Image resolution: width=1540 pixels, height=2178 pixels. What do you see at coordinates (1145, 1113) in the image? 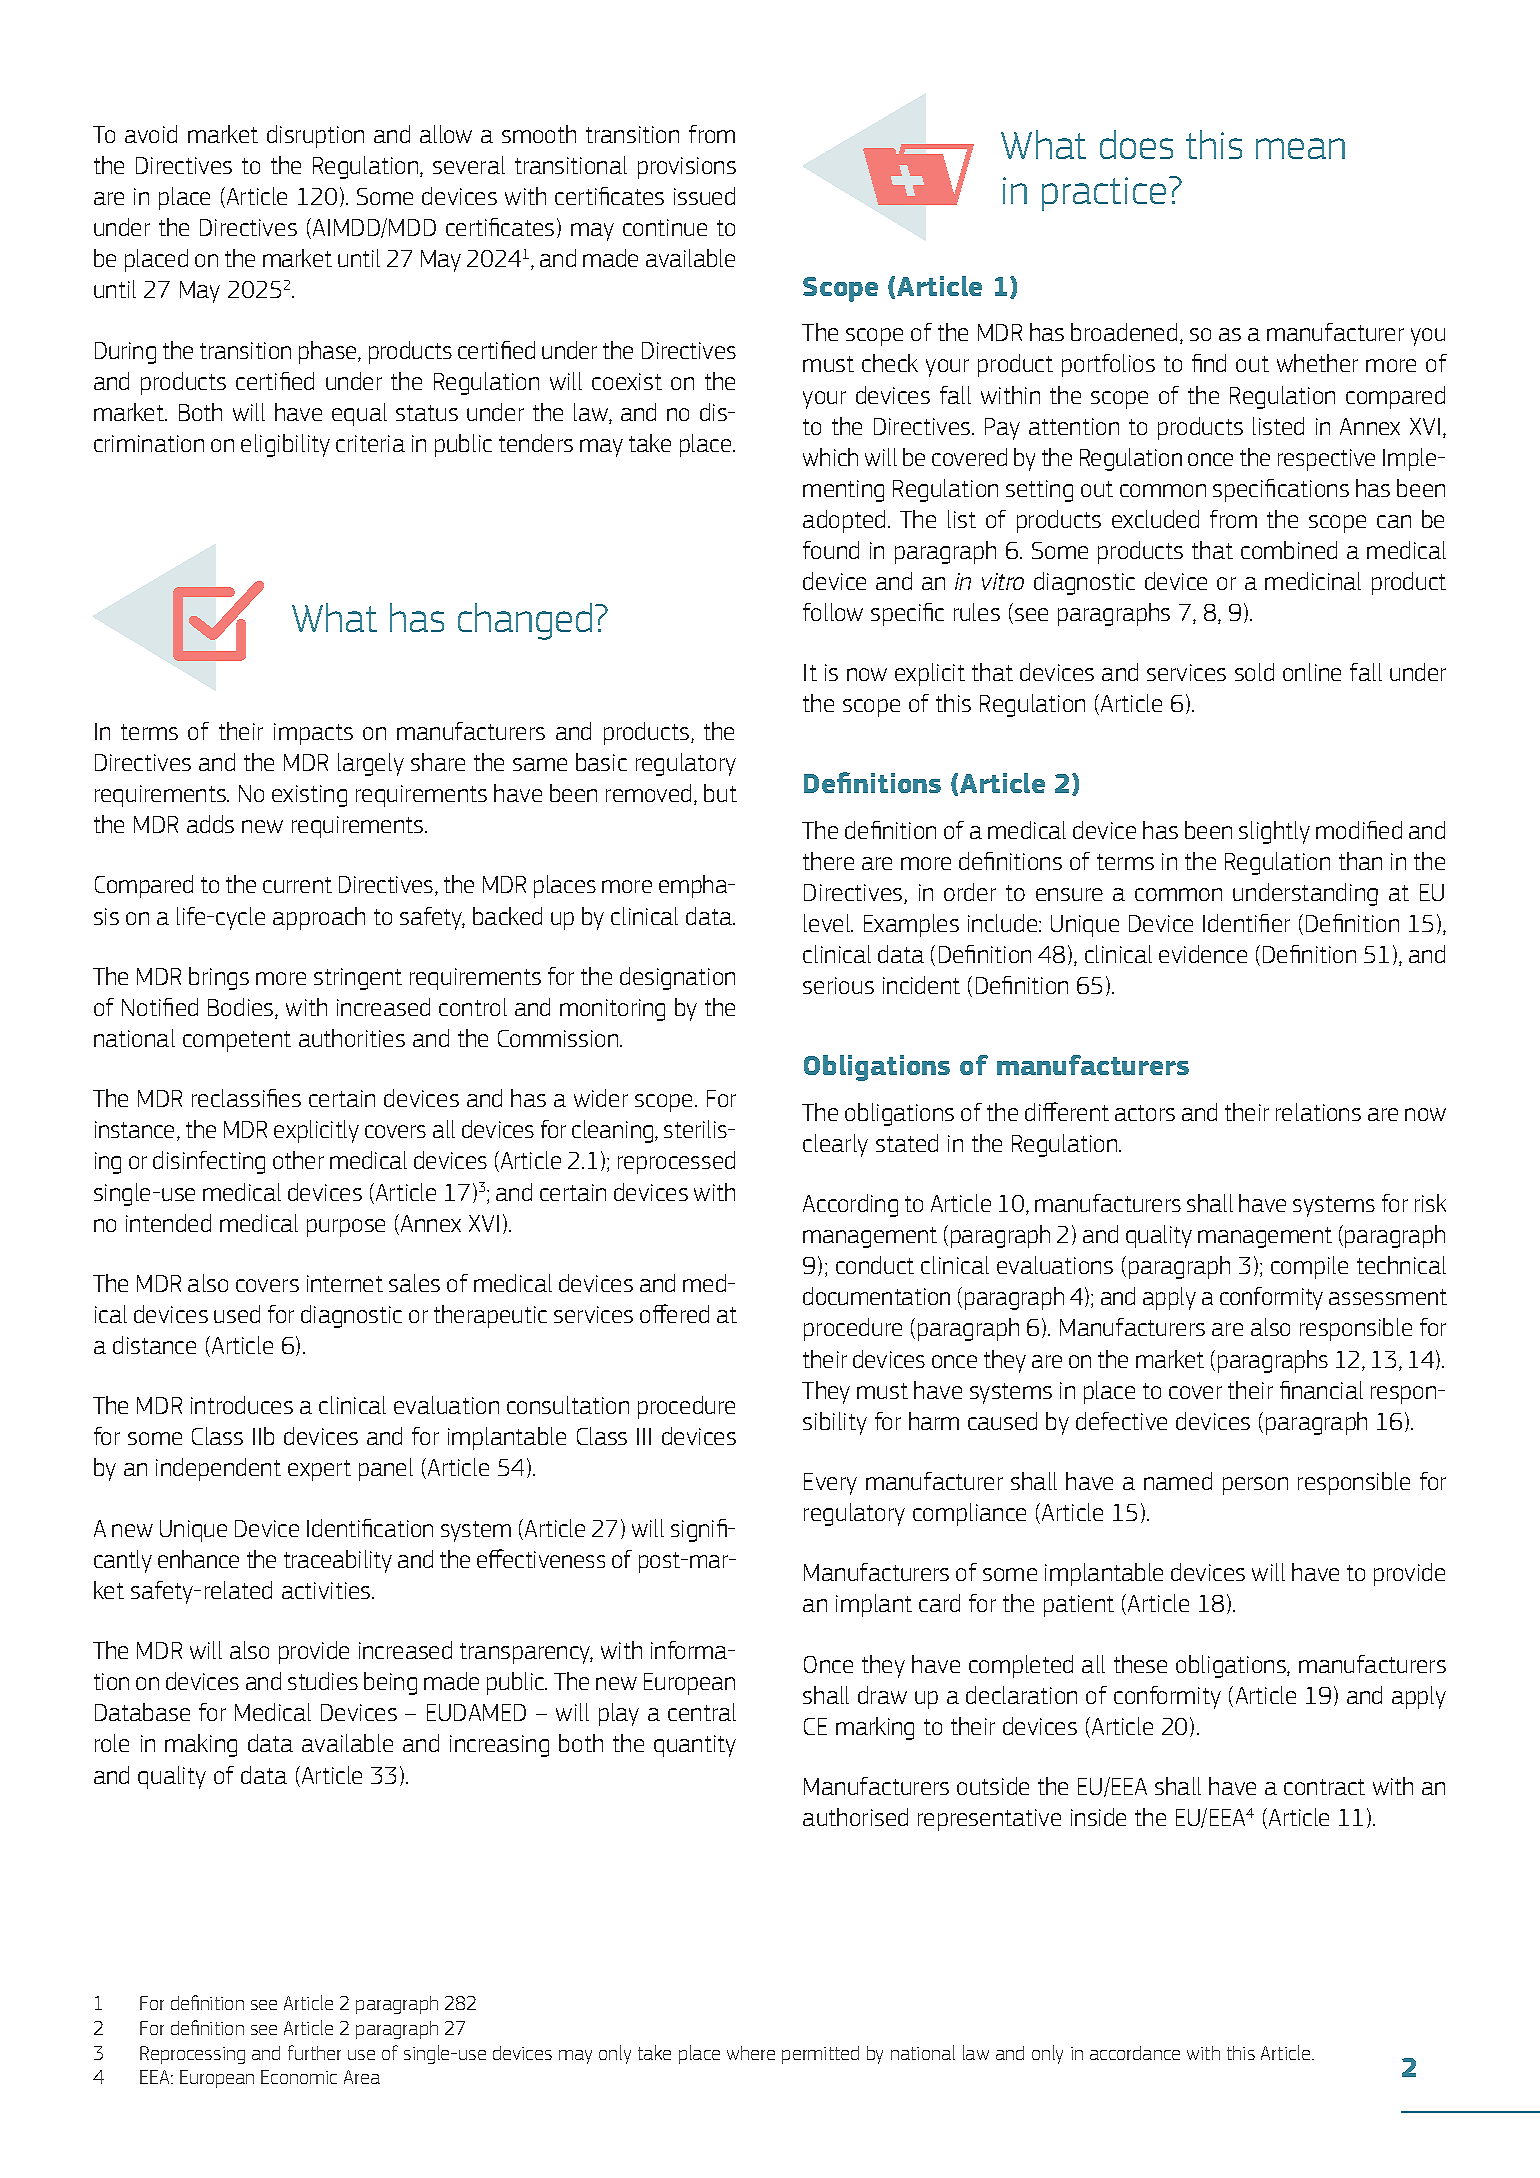
I see `actors` at bounding box center [1145, 1113].
